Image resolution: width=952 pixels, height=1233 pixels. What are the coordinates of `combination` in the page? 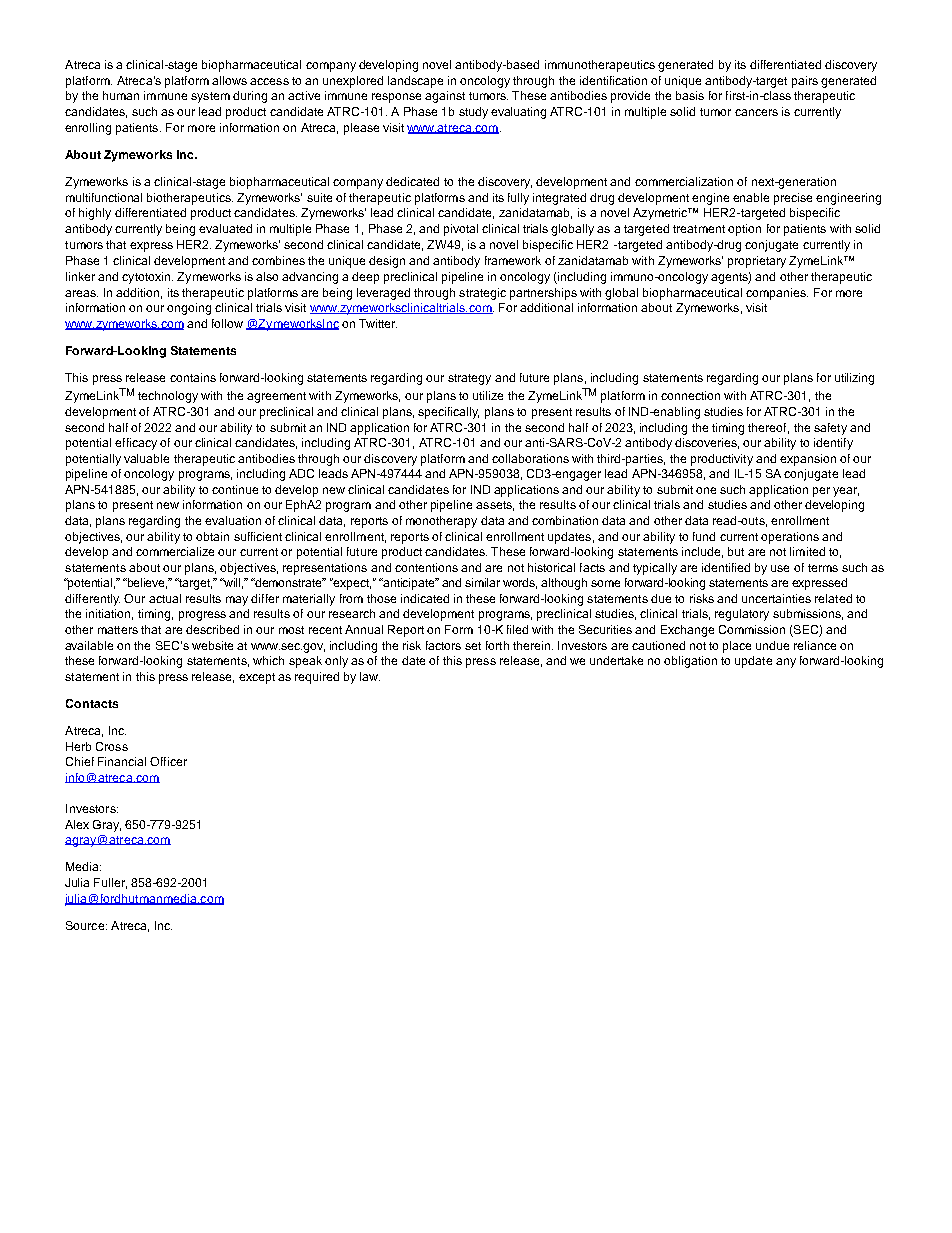 It's located at (565, 520).
